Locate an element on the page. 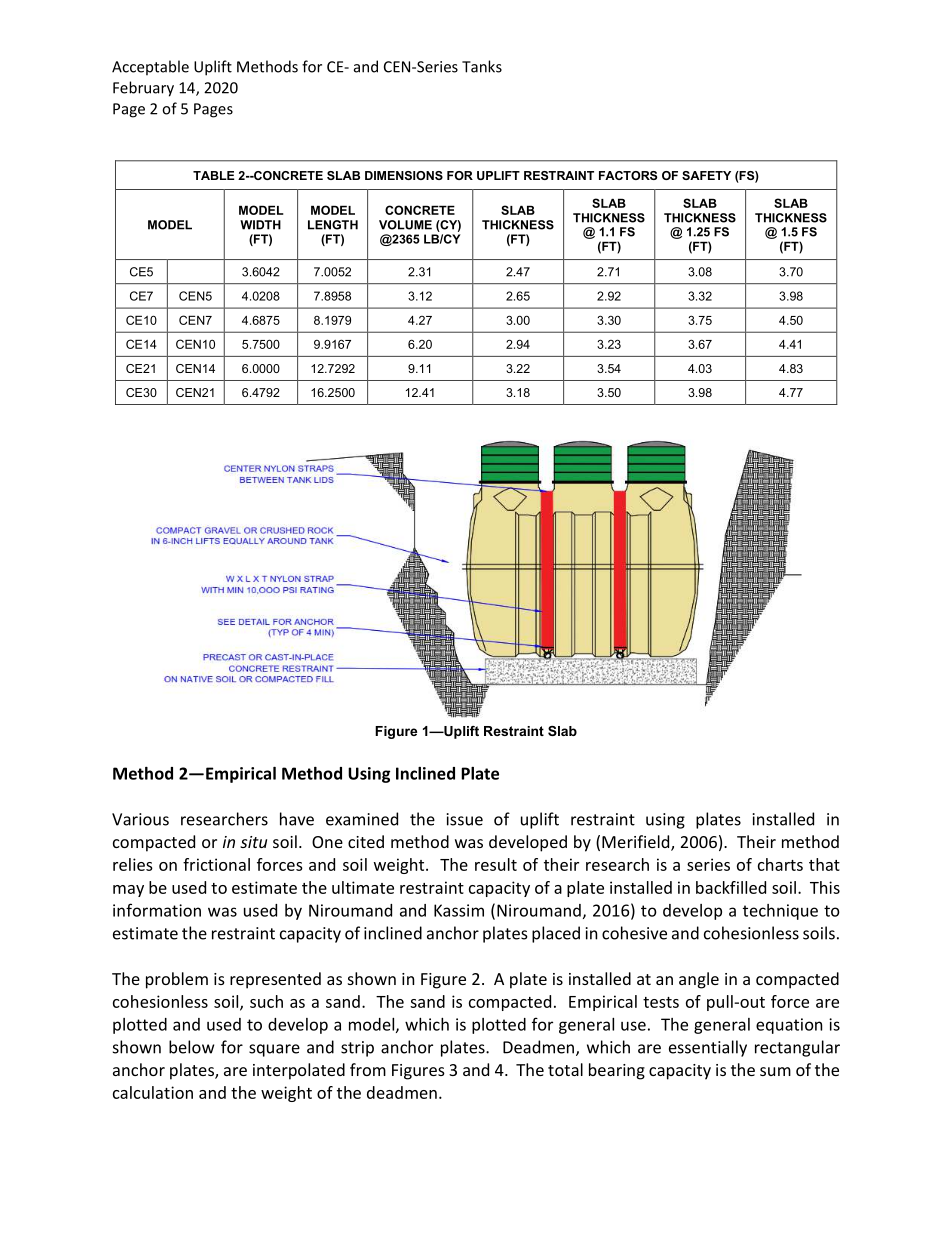 The image size is (952, 1233). issue is located at coordinates (465, 819).
